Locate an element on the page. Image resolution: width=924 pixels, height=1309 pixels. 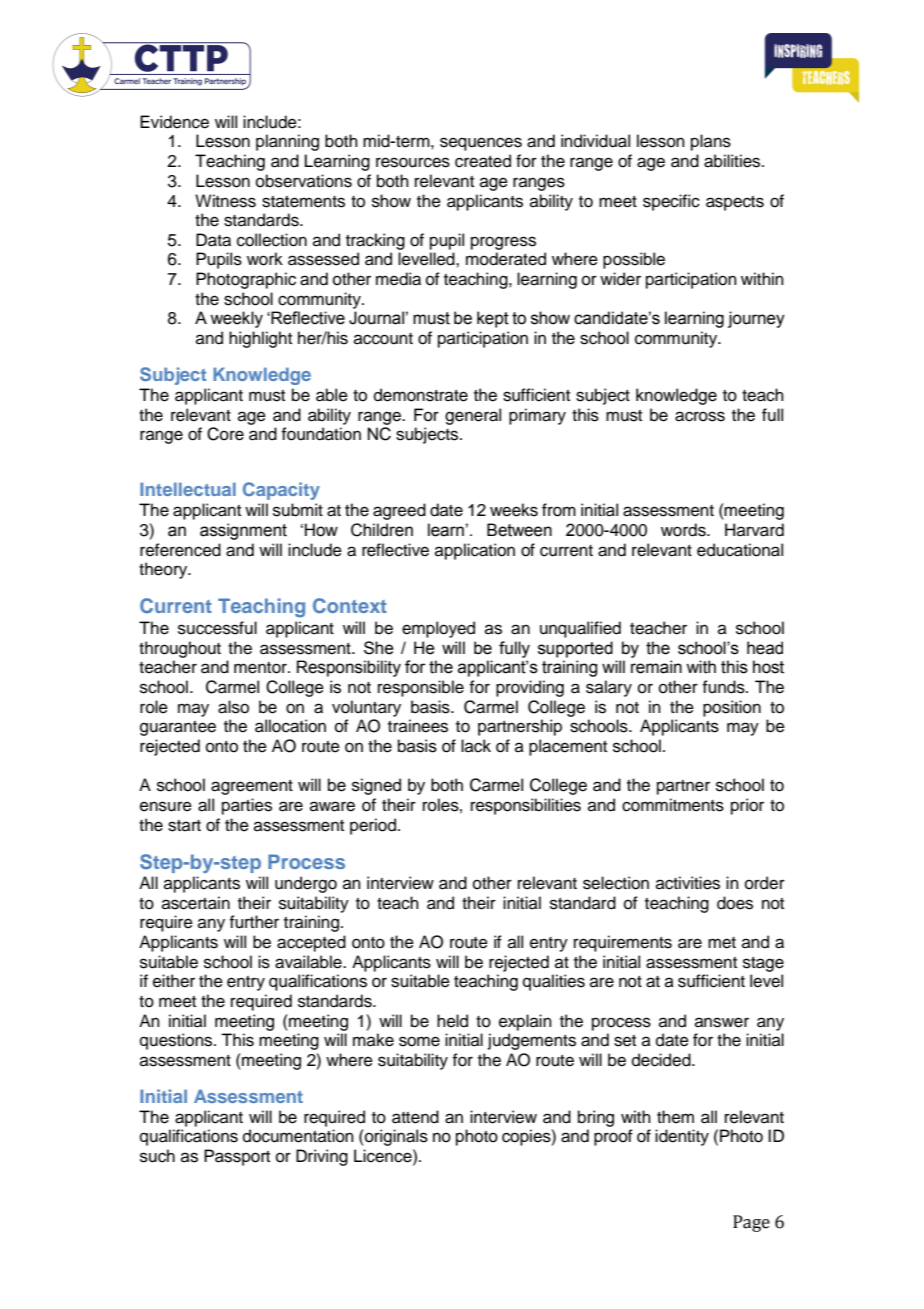
held is located at coordinates (452, 1021).
